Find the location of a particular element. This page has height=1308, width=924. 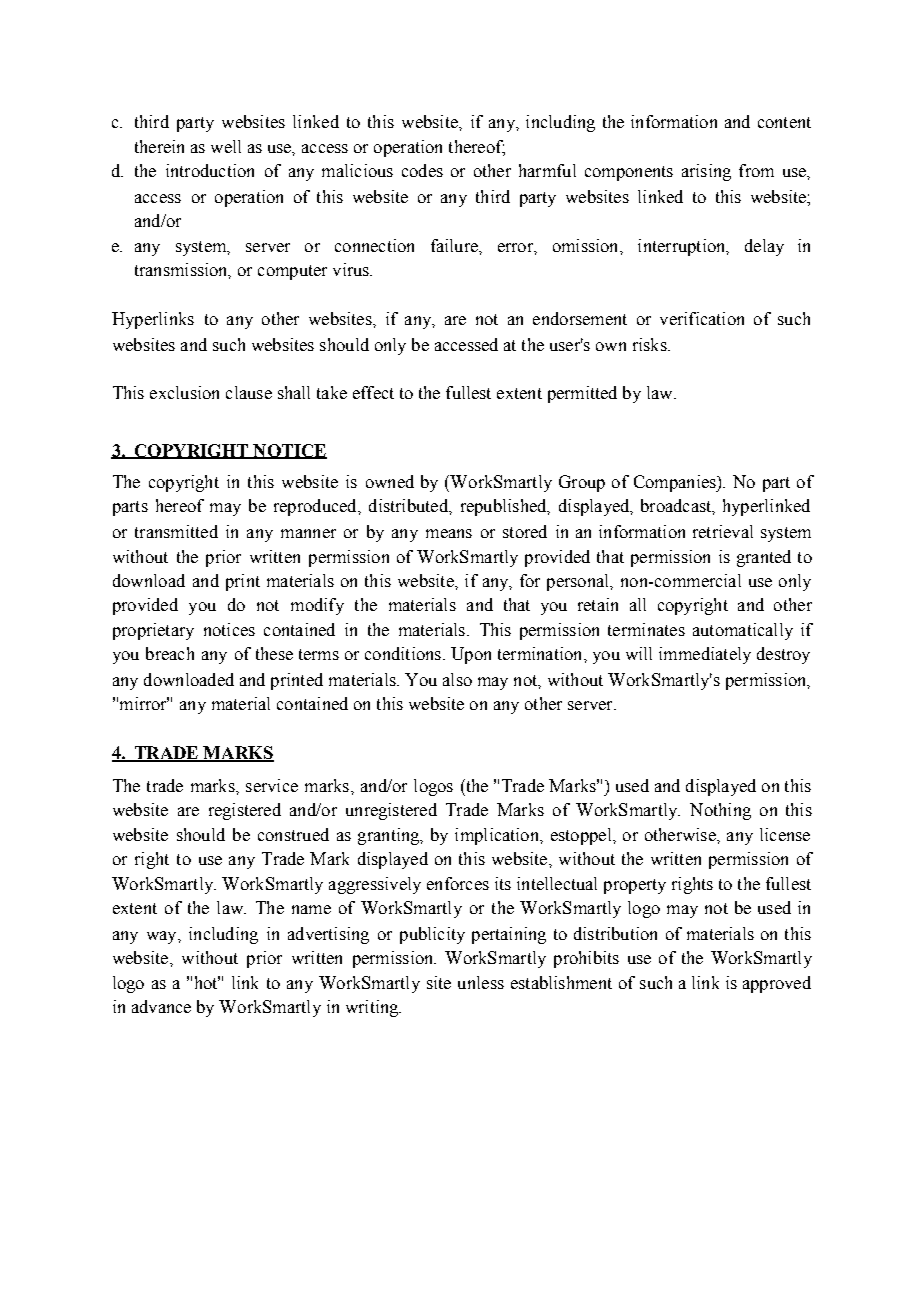

codes is located at coordinates (422, 170).
